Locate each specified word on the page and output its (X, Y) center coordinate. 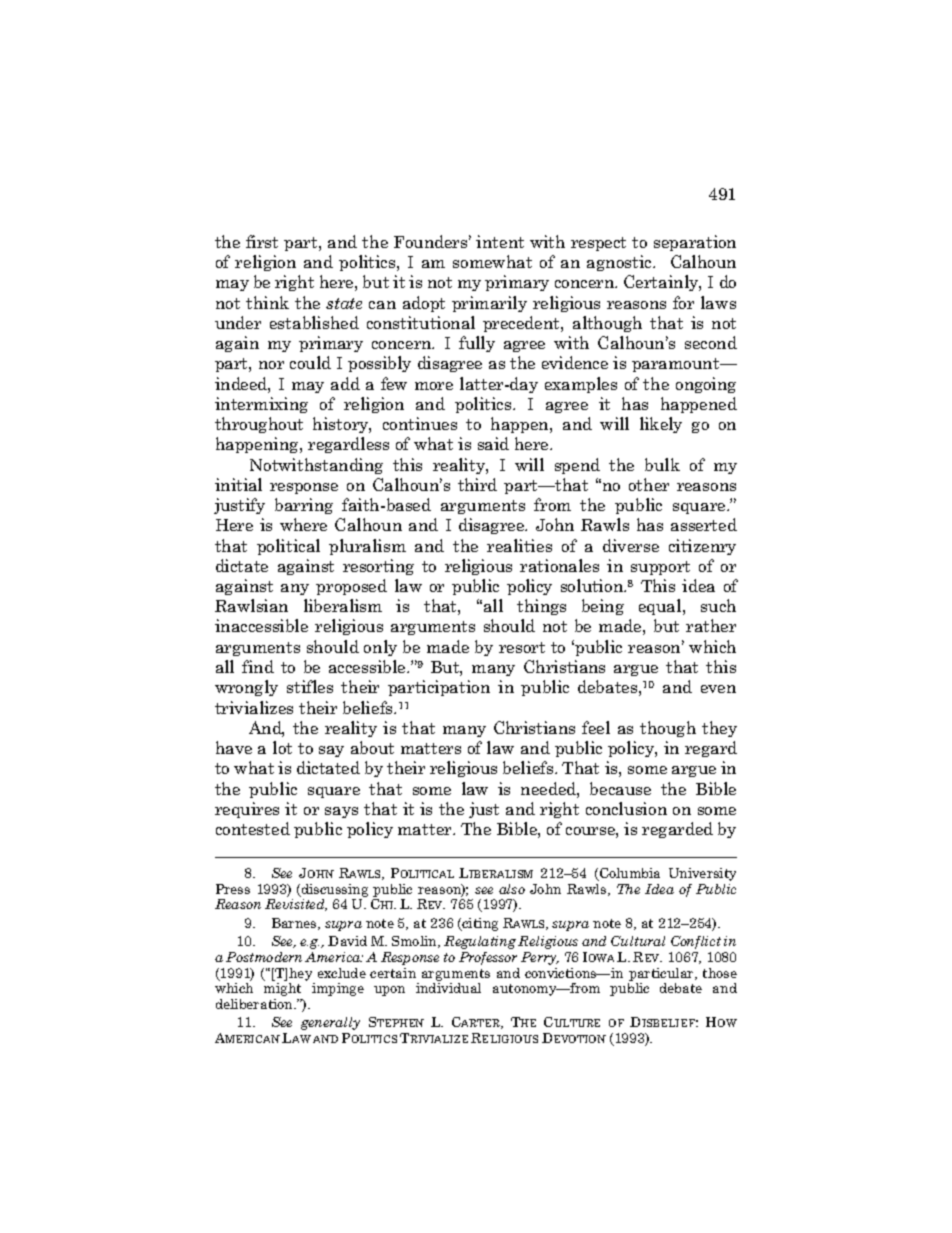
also (512, 889)
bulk (662, 464)
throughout (259, 425)
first (262, 241)
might (282, 989)
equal (661, 607)
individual (448, 988)
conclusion (626, 808)
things (541, 607)
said (493, 443)
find (258, 666)
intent (500, 241)
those (720, 973)
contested (253, 828)
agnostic (620, 263)
